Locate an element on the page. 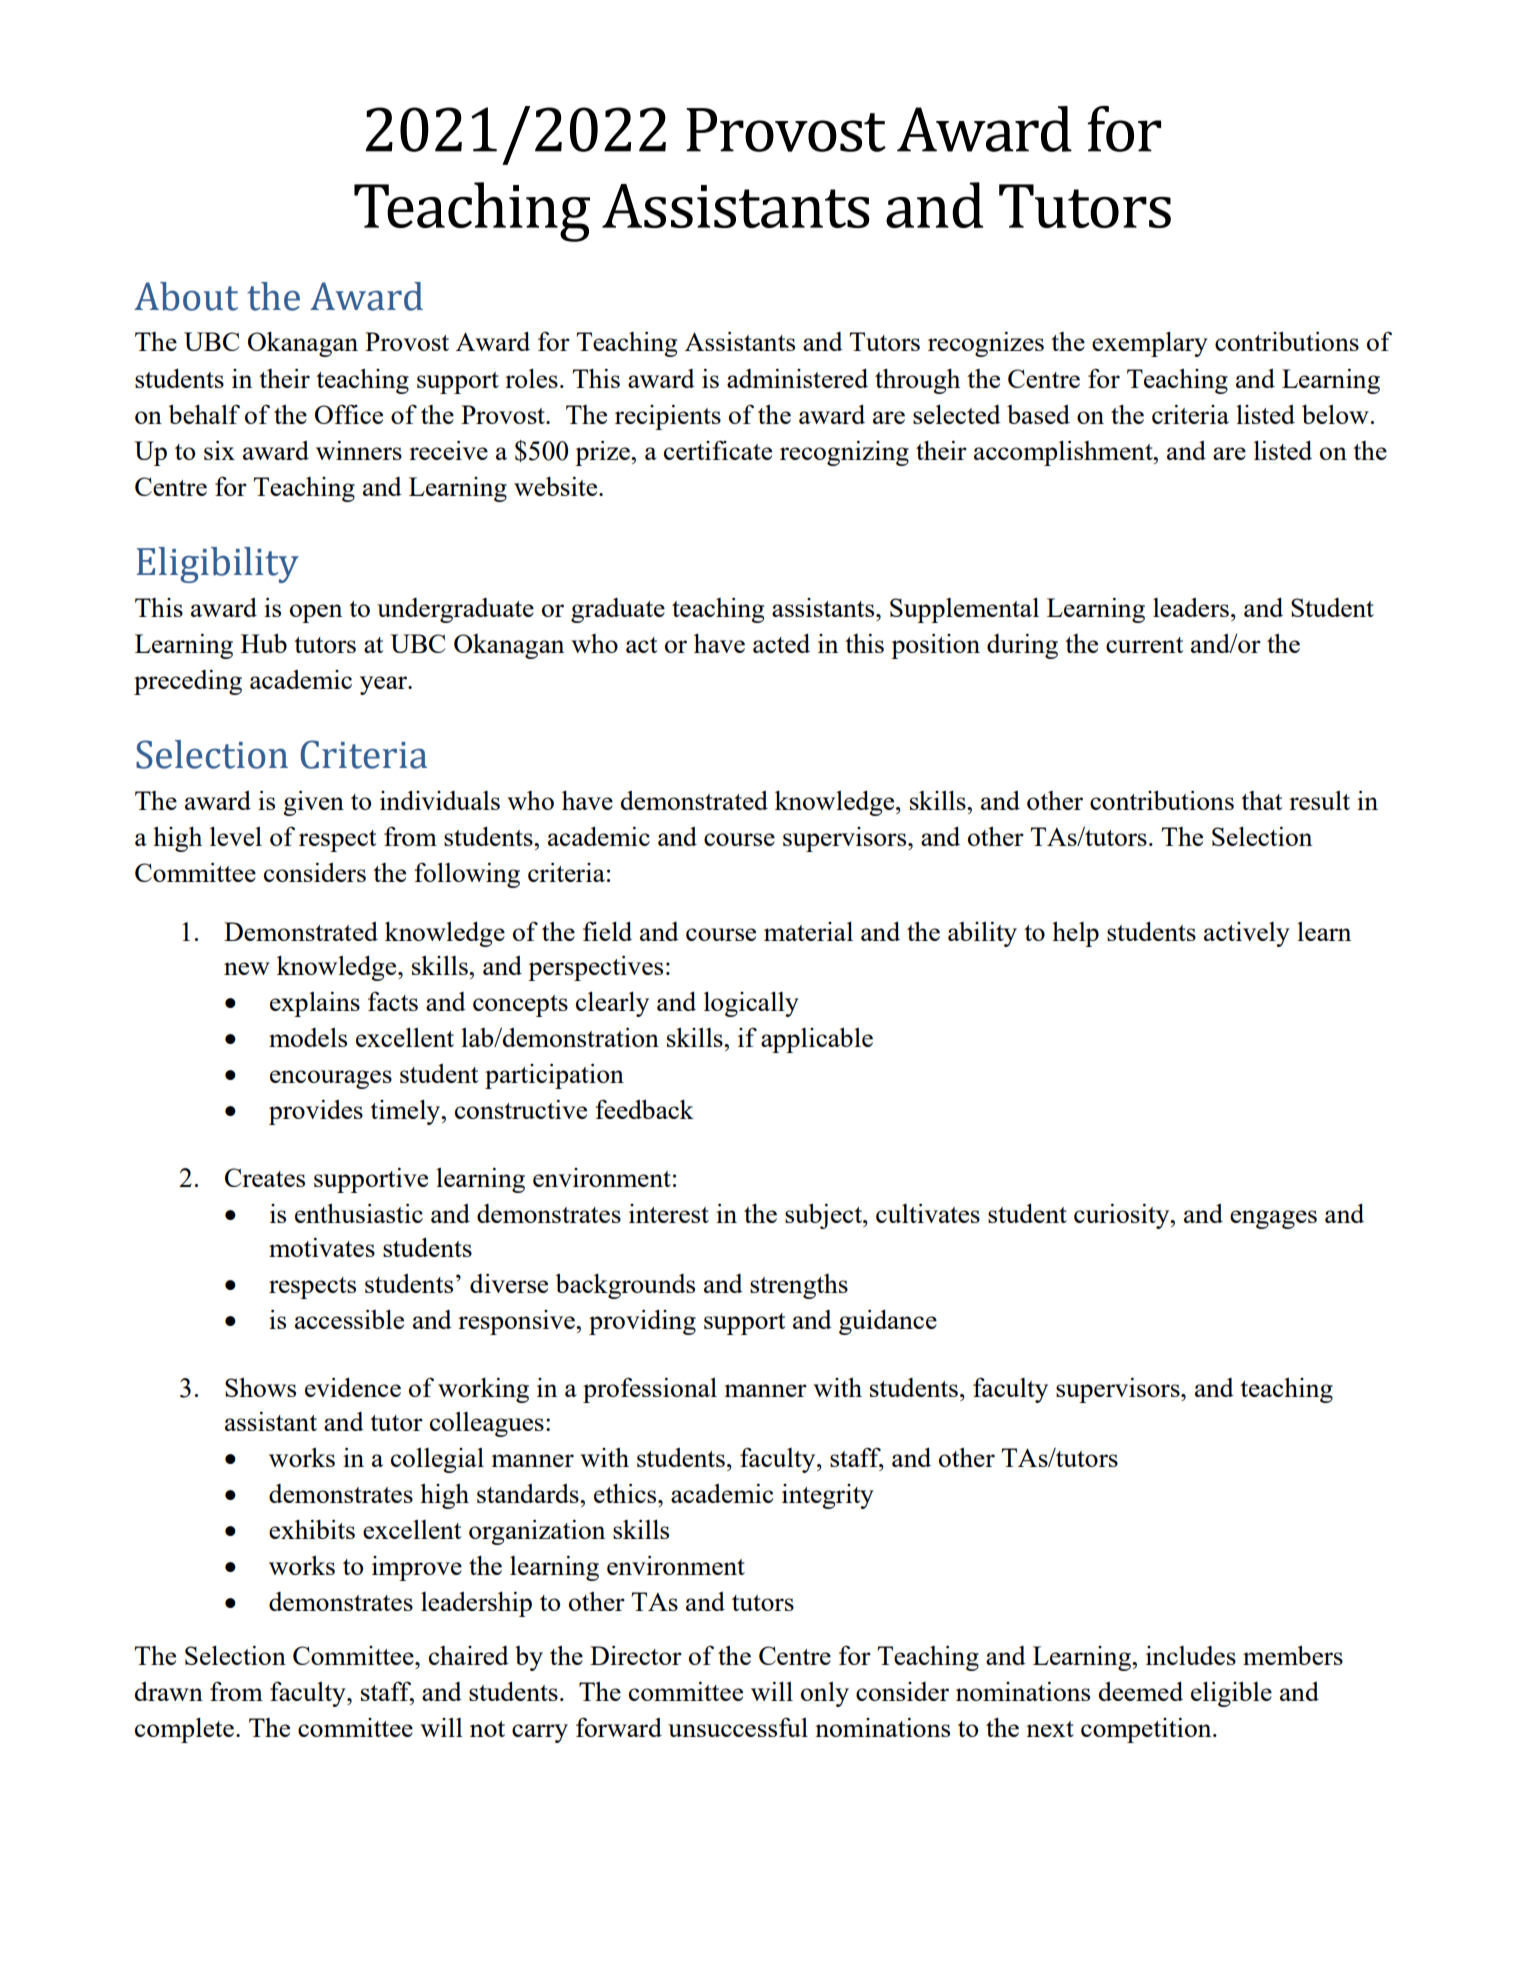 The image size is (1525, 1973). evidence is located at coordinates (353, 1387).
